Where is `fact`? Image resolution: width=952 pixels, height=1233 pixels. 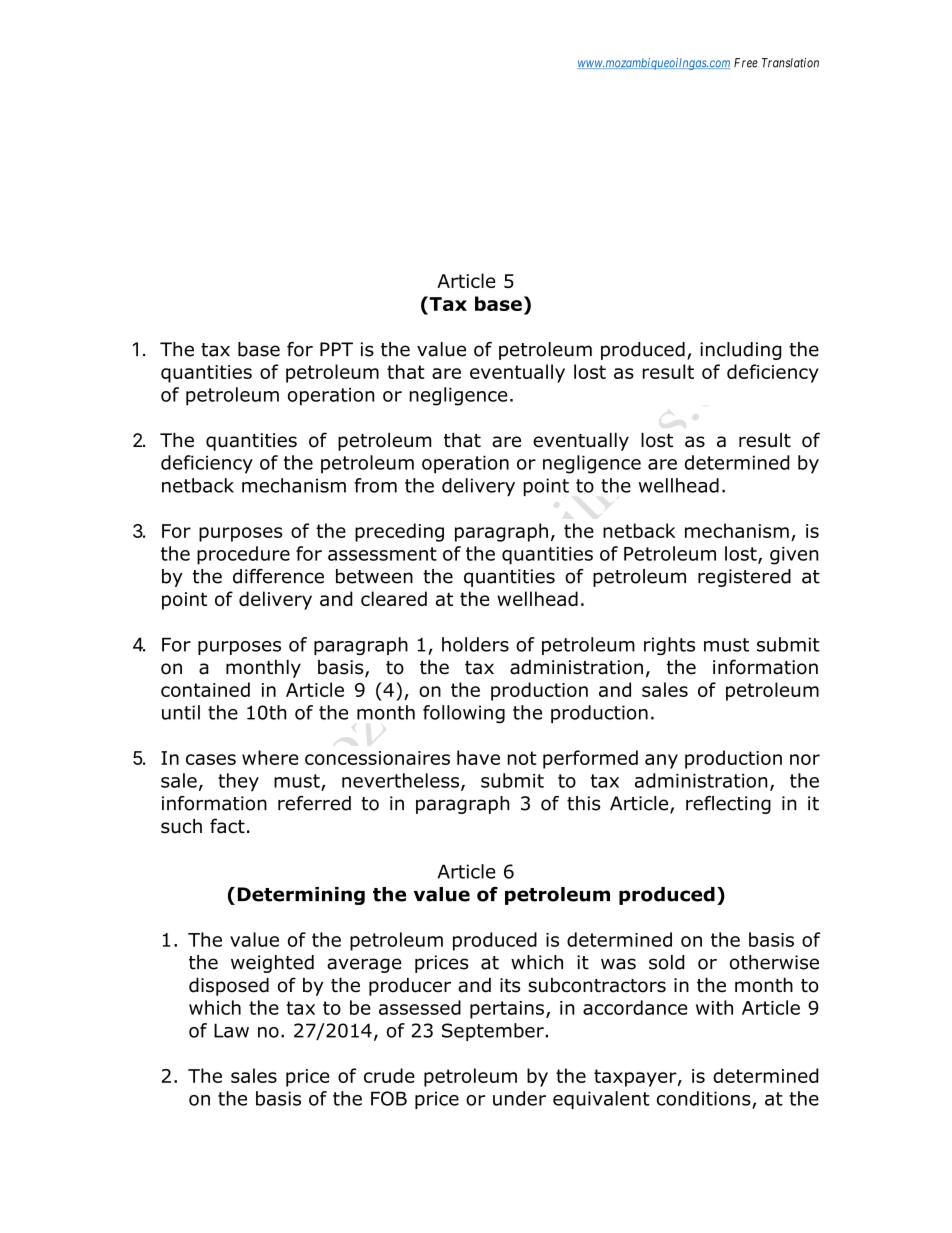
fact is located at coordinates (227, 826).
